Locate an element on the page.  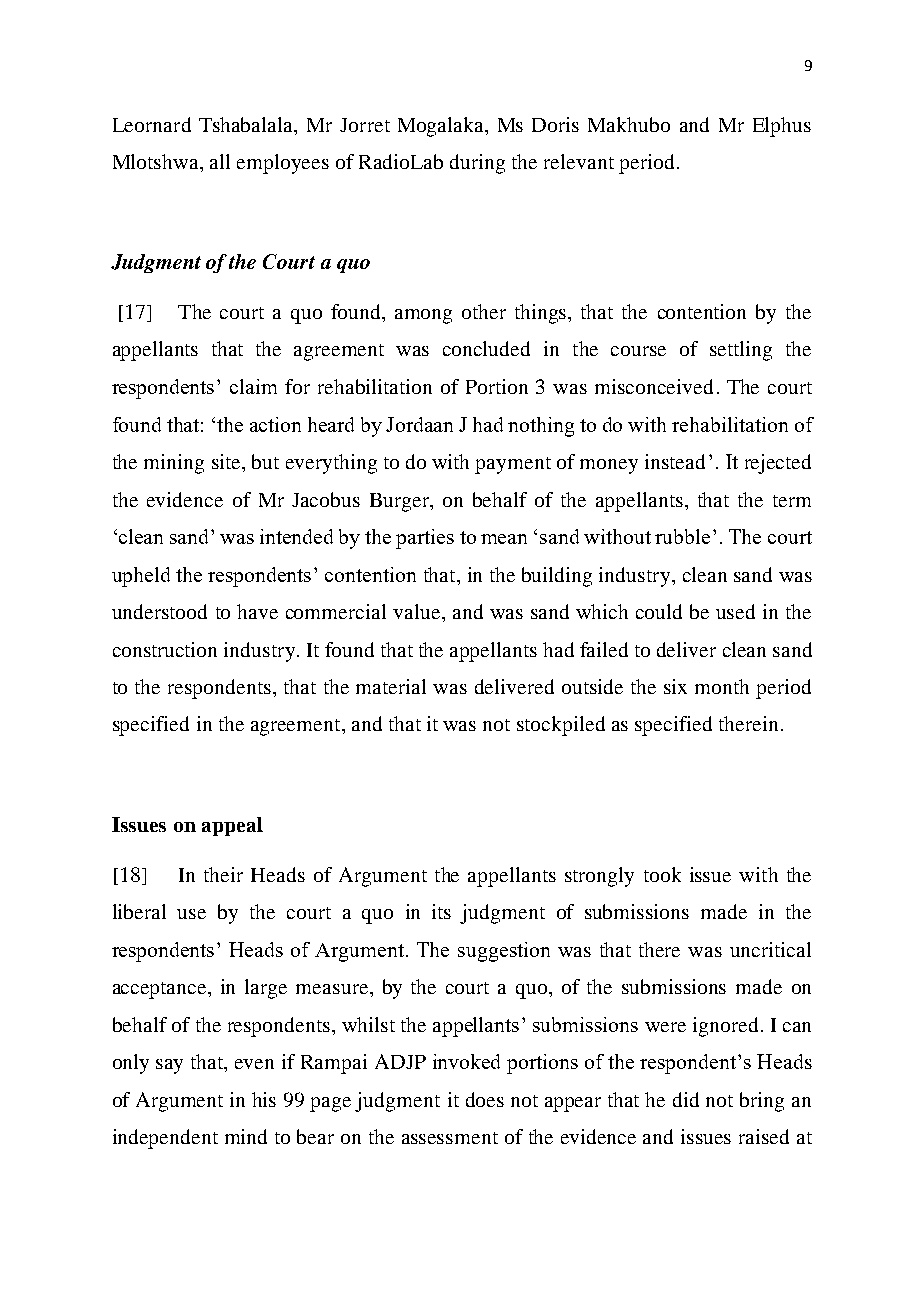
does is located at coordinates (485, 1099).
